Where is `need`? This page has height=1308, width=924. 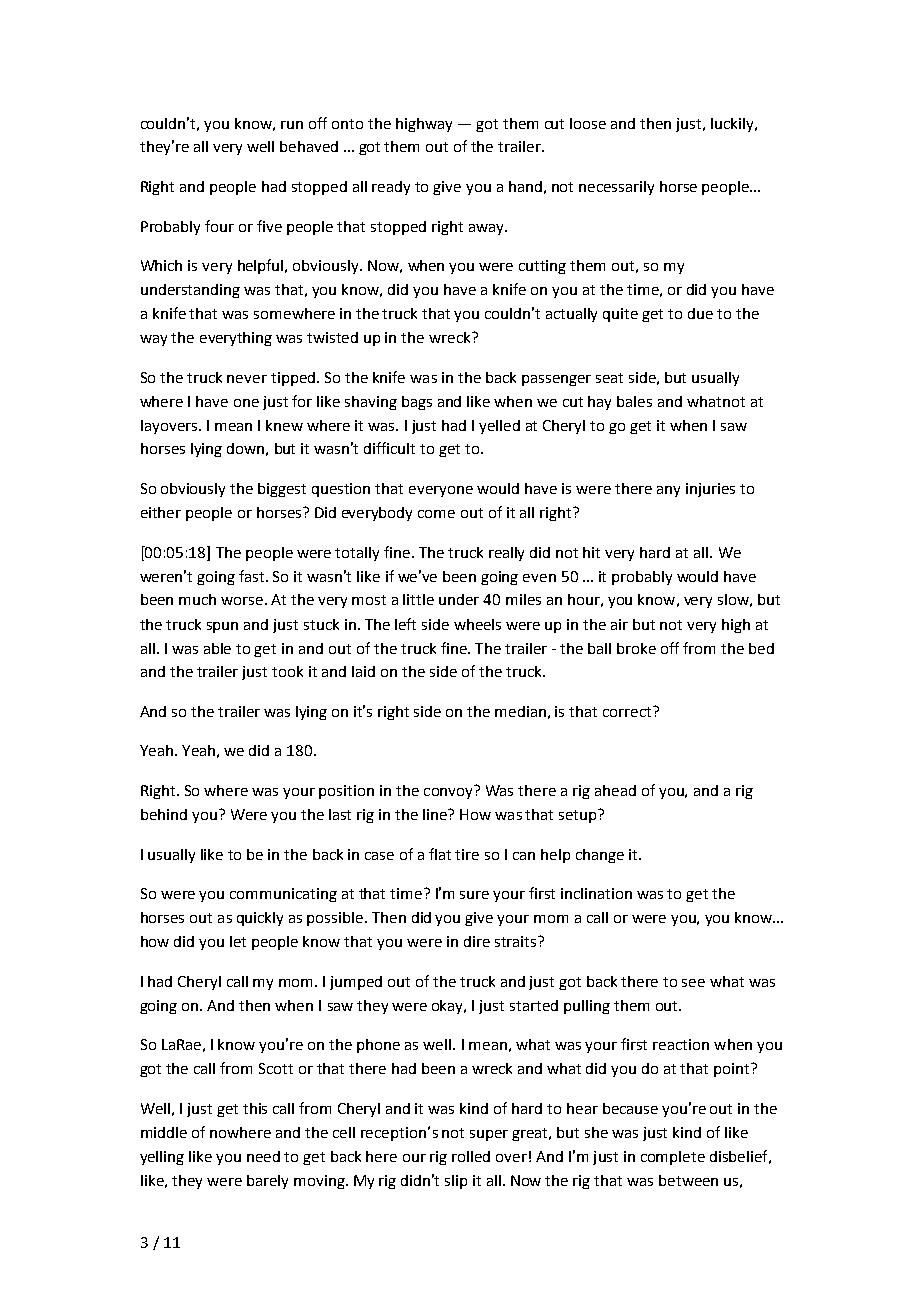
need is located at coordinates (263, 1156).
